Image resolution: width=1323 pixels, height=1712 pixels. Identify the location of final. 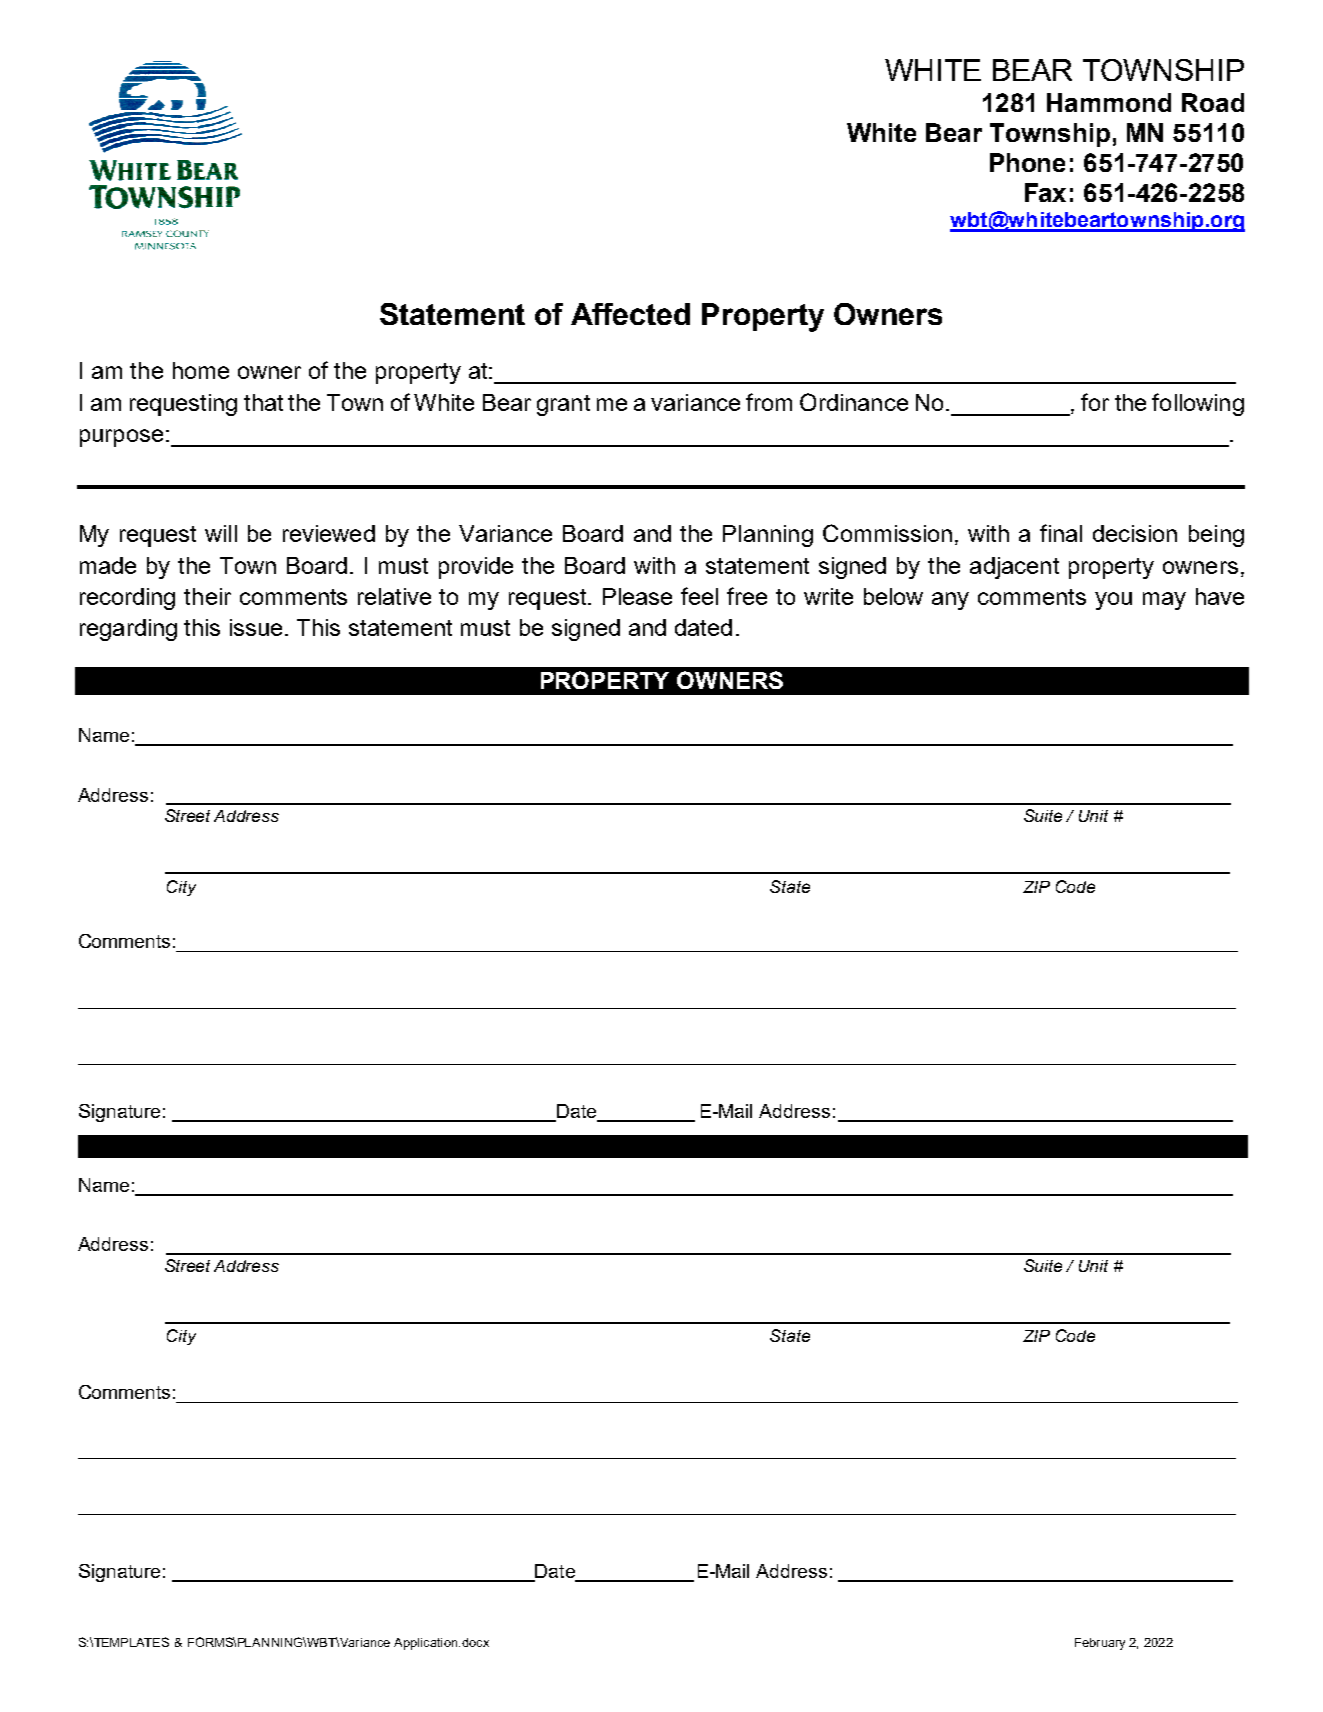
(1061, 533).
